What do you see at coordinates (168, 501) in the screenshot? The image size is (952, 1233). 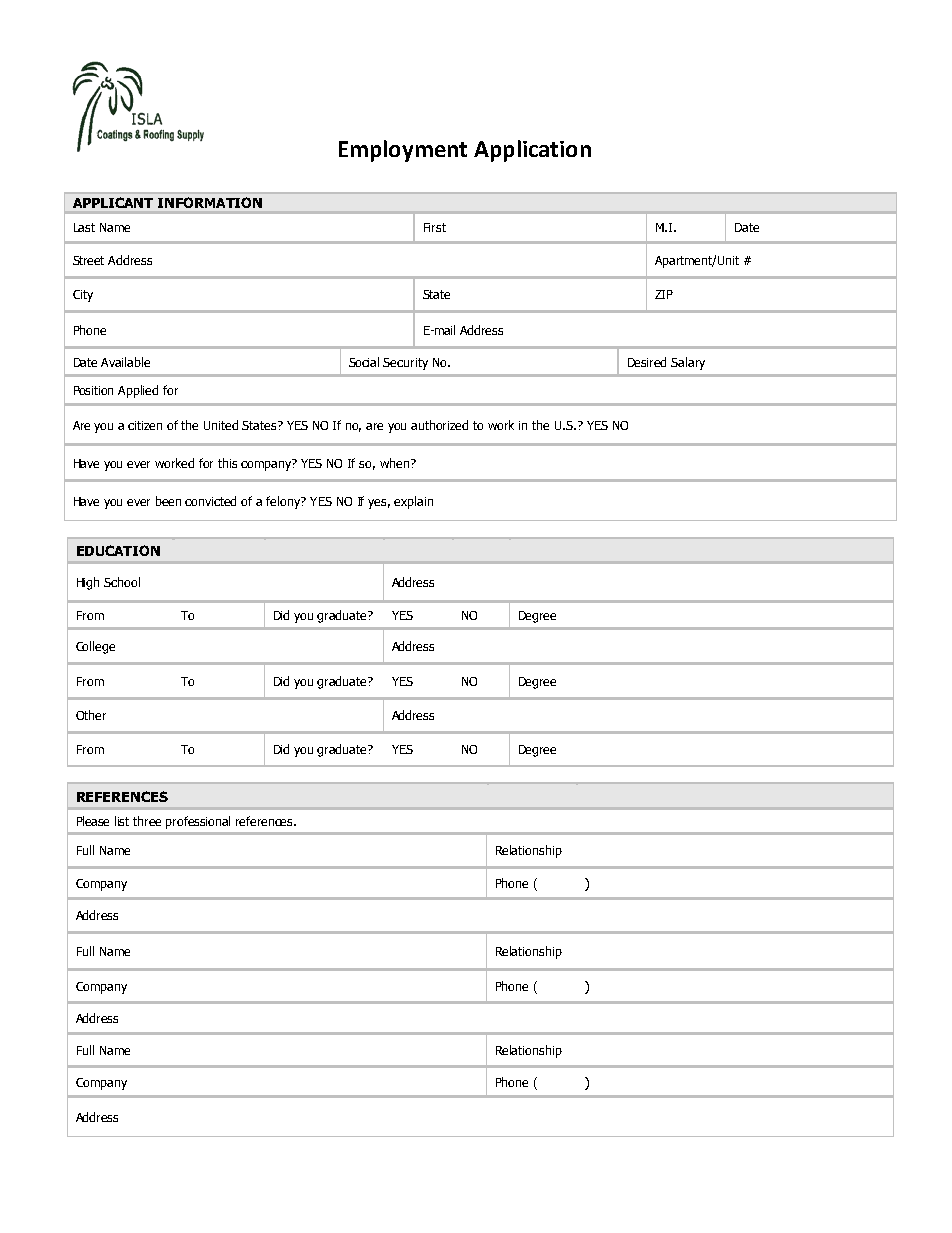 I see `been` at bounding box center [168, 501].
